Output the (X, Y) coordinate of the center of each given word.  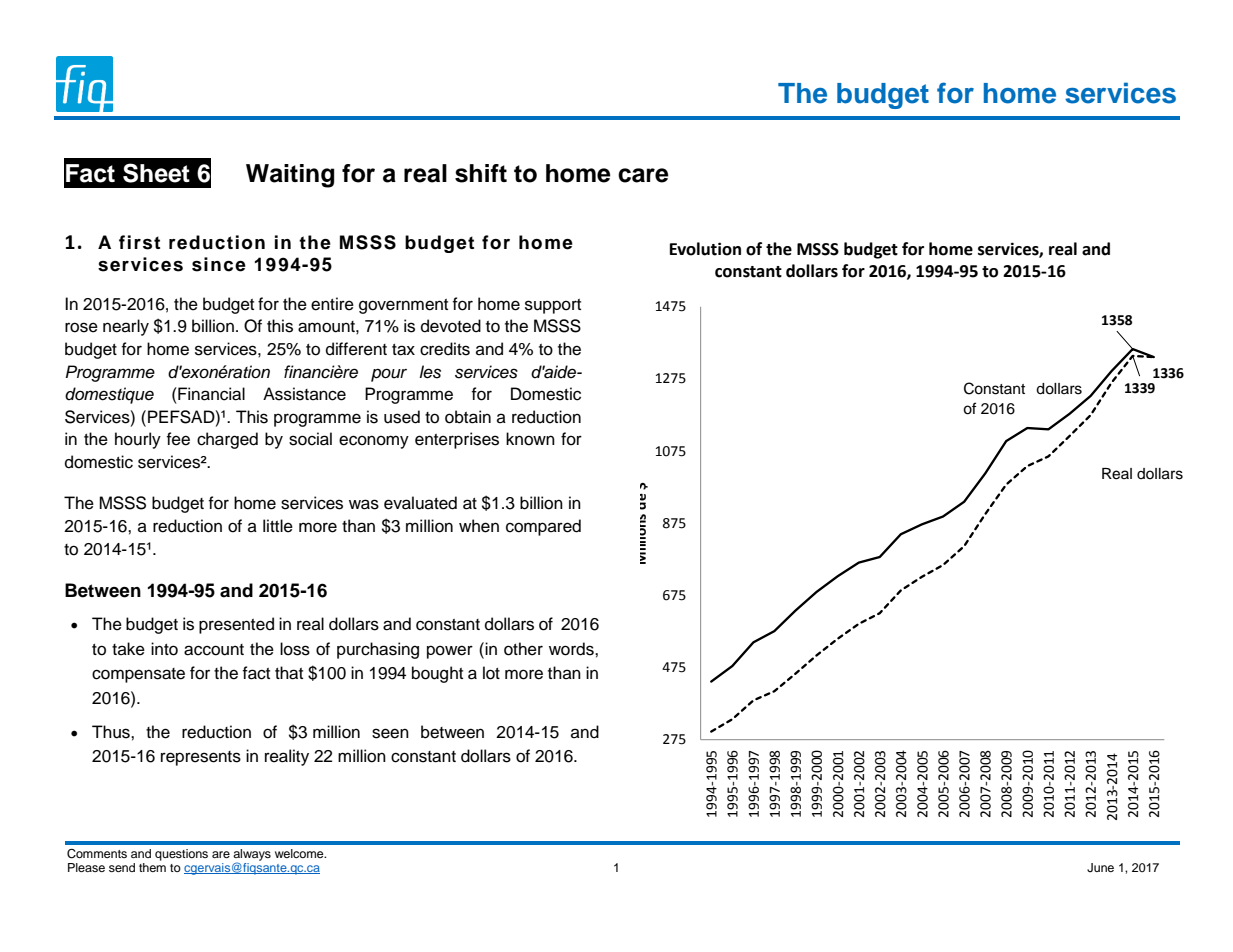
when (479, 526)
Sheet (156, 173)
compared (543, 527)
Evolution (705, 249)
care (643, 175)
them (152, 866)
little (278, 526)
